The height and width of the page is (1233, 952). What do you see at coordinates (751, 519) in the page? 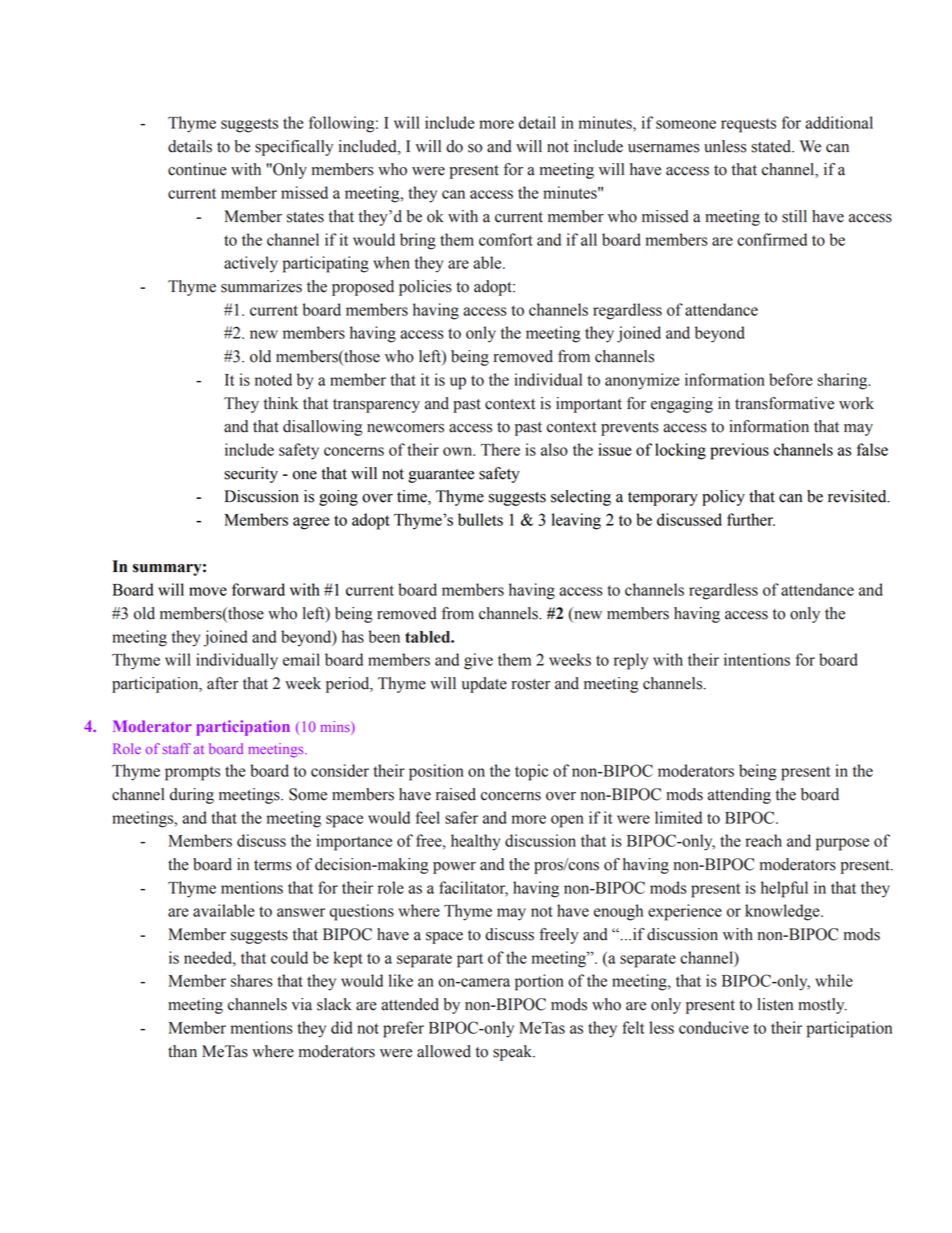
I see `further` at bounding box center [751, 519].
